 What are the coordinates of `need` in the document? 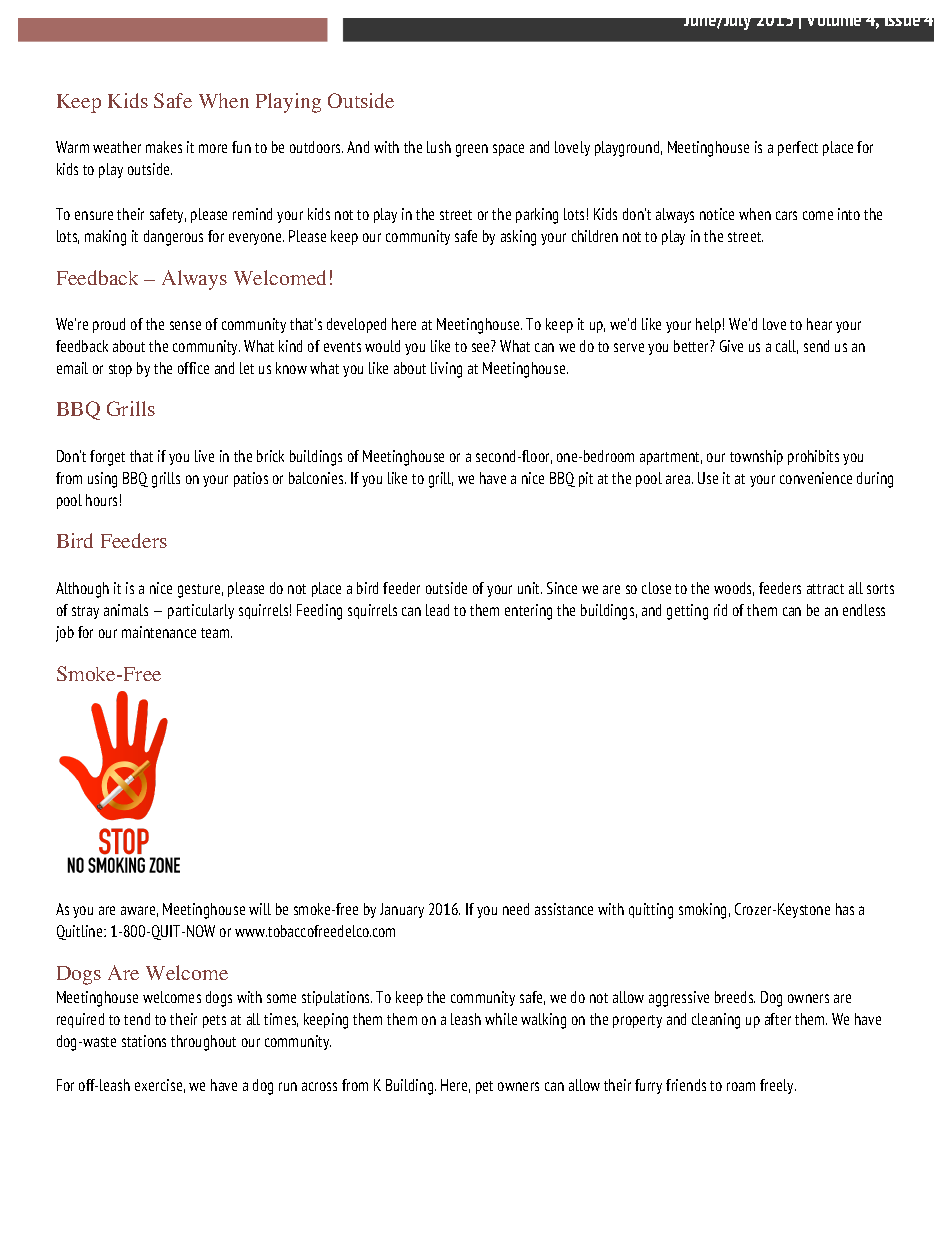 It's located at (516, 909).
